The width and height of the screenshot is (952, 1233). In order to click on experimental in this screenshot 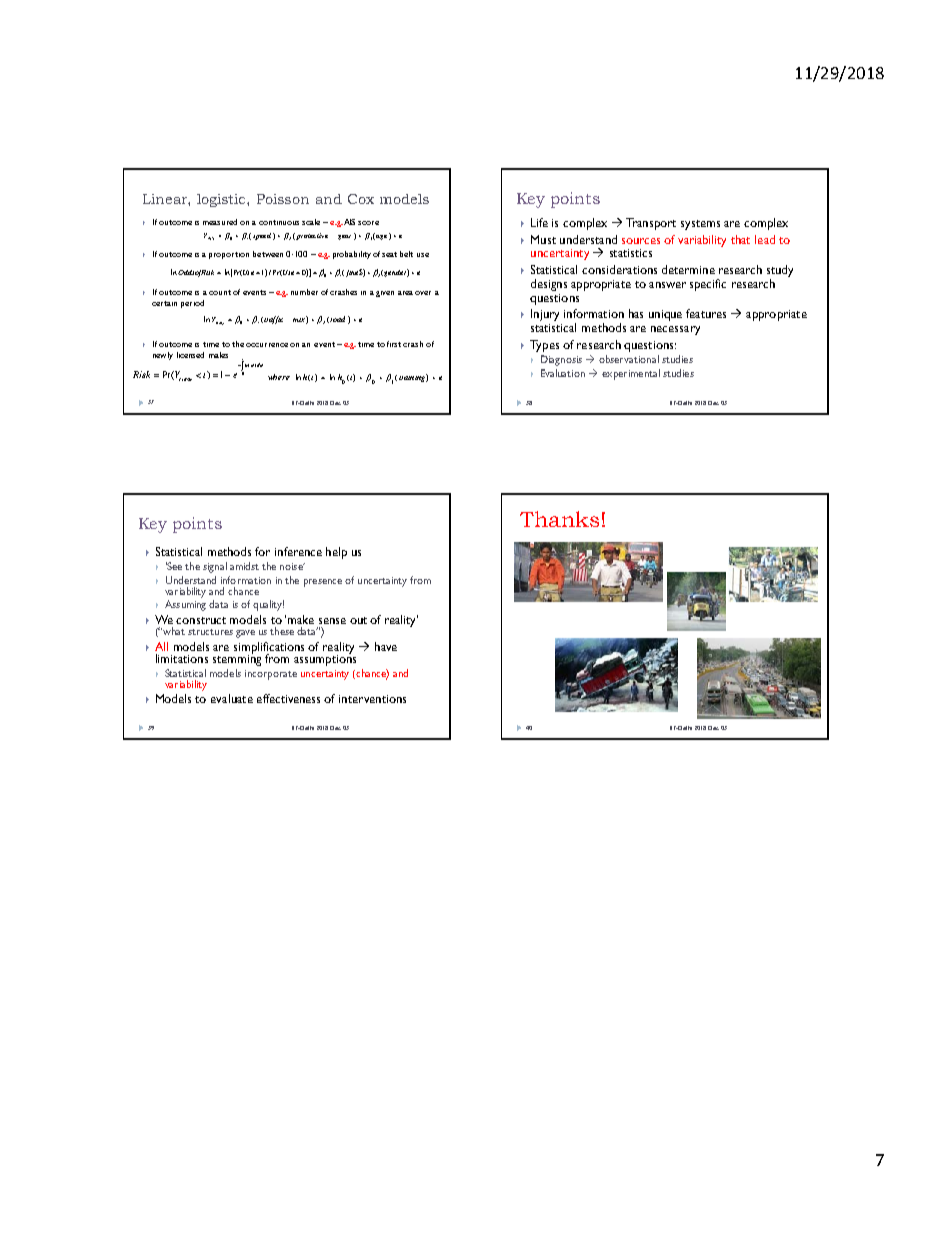, I will do `click(631, 374)`.
